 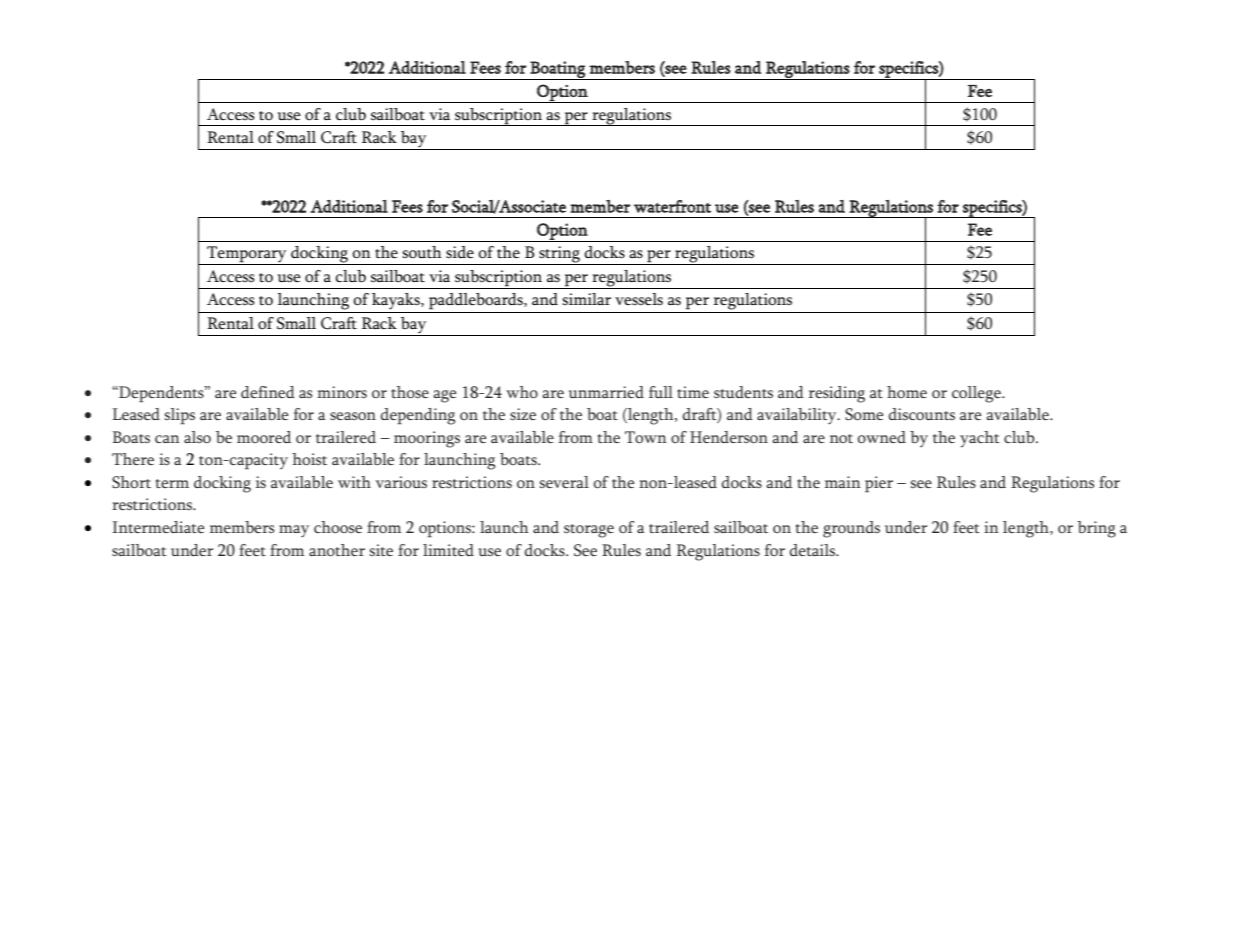 What do you see at coordinates (879, 484) in the document?
I see `pier` at bounding box center [879, 484].
